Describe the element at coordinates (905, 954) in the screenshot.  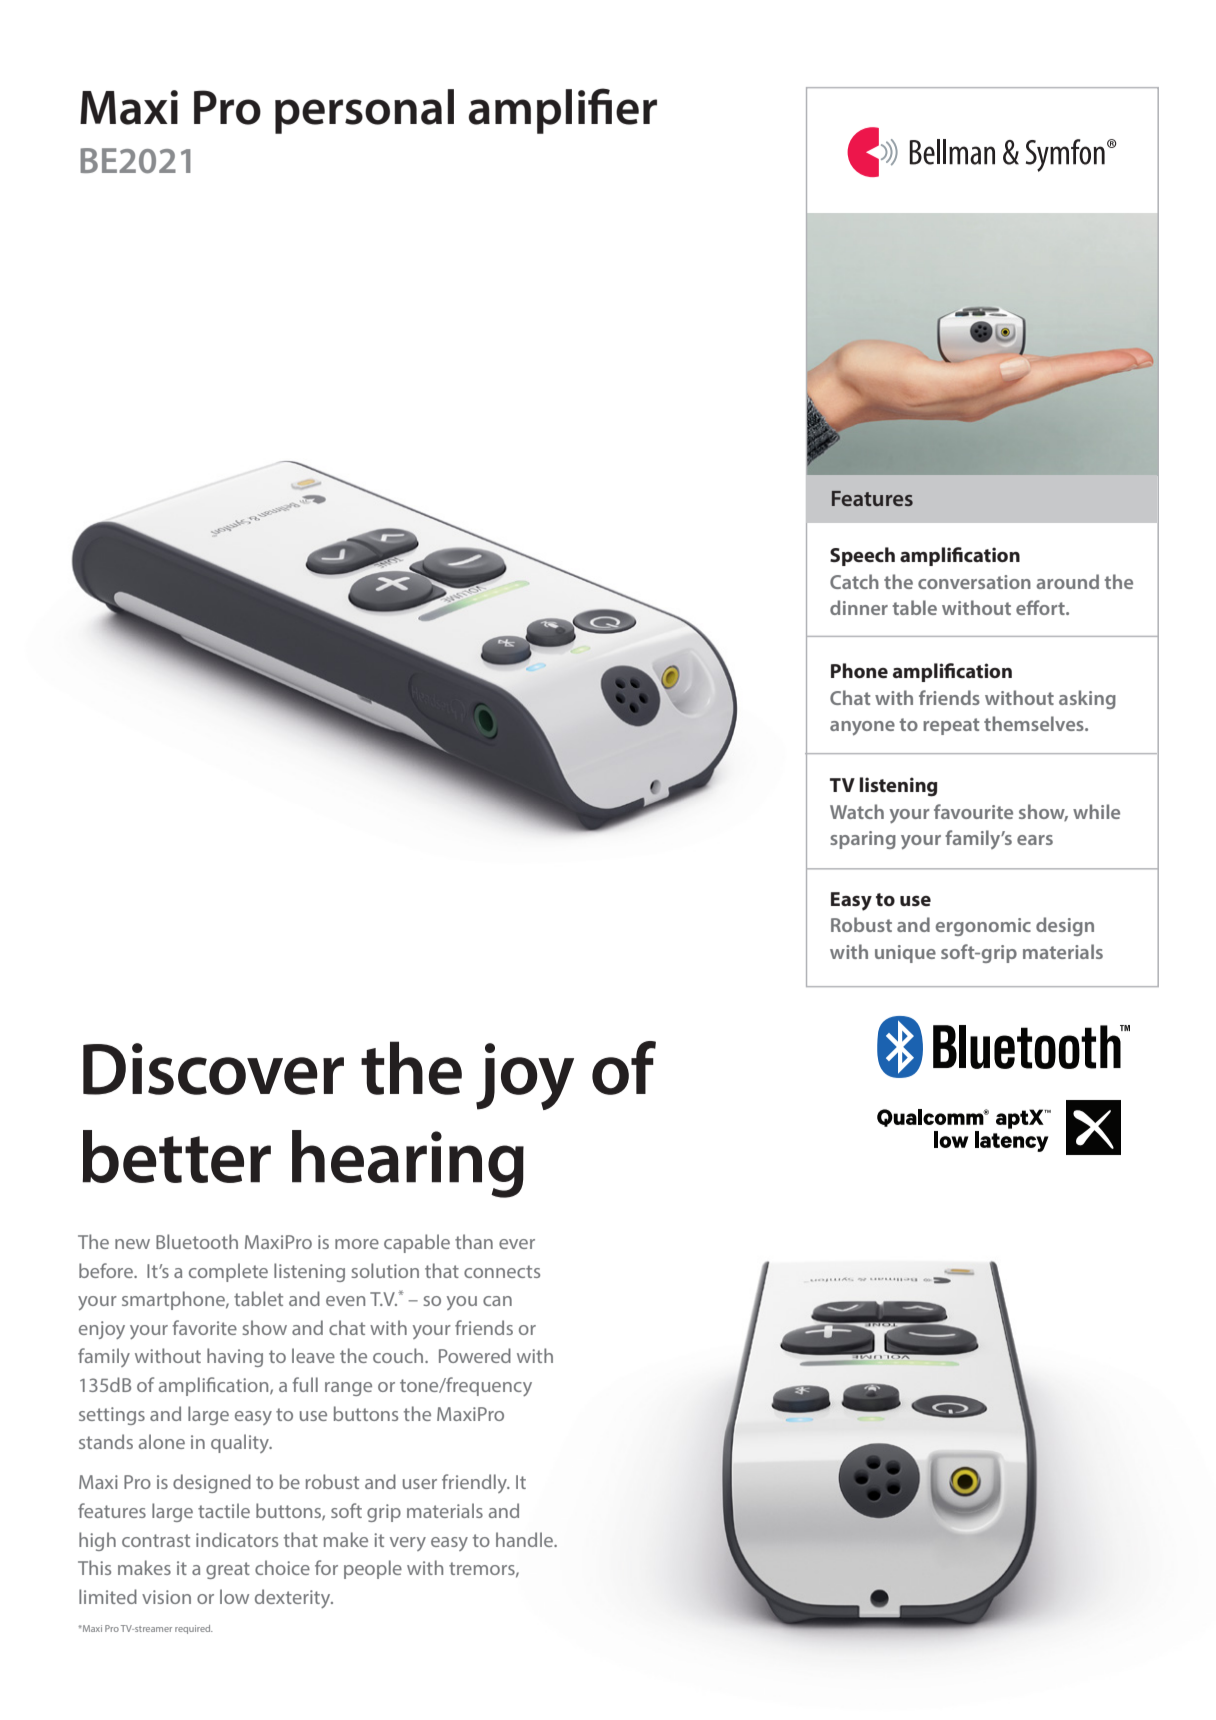
I see `unique` at that location.
